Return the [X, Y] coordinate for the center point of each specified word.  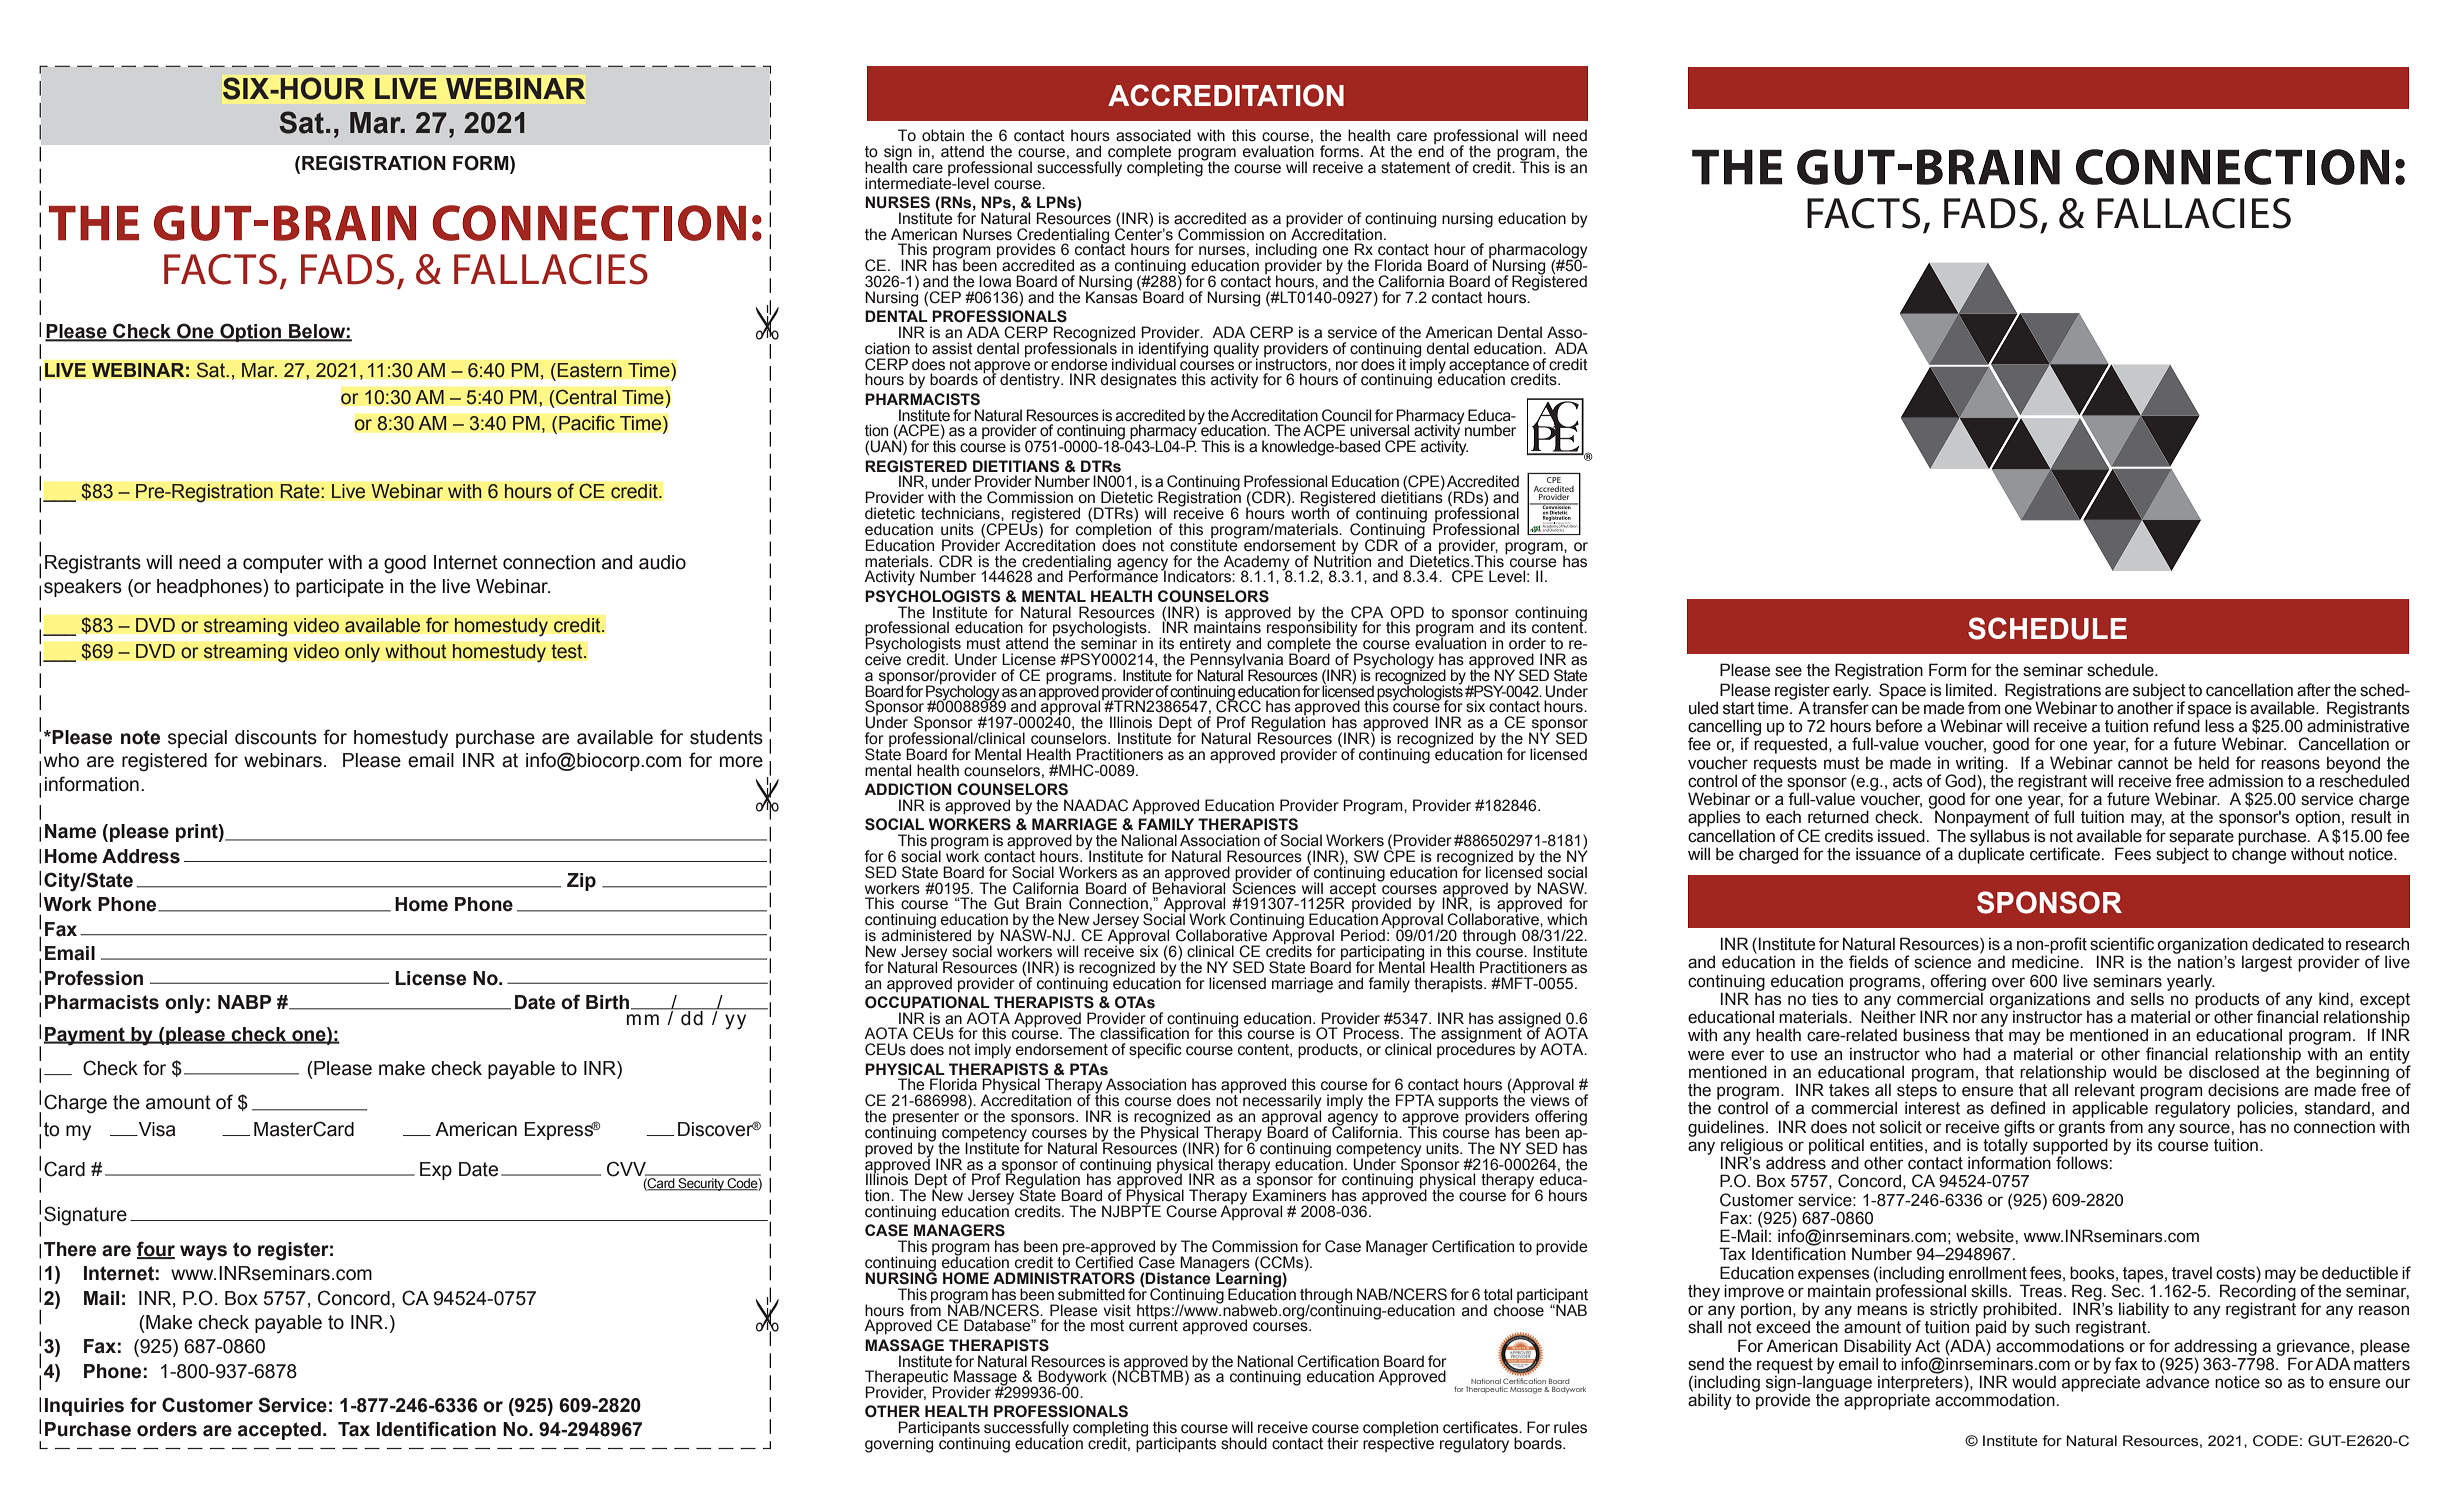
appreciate [2101, 1383]
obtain [943, 135]
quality [1236, 351]
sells [2147, 999]
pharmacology [1537, 252]
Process [1372, 1033]
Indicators [1197, 576]
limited [1970, 690]
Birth [609, 1002]
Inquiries [84, 1407]
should [1244, 1443]
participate [340, 588]
